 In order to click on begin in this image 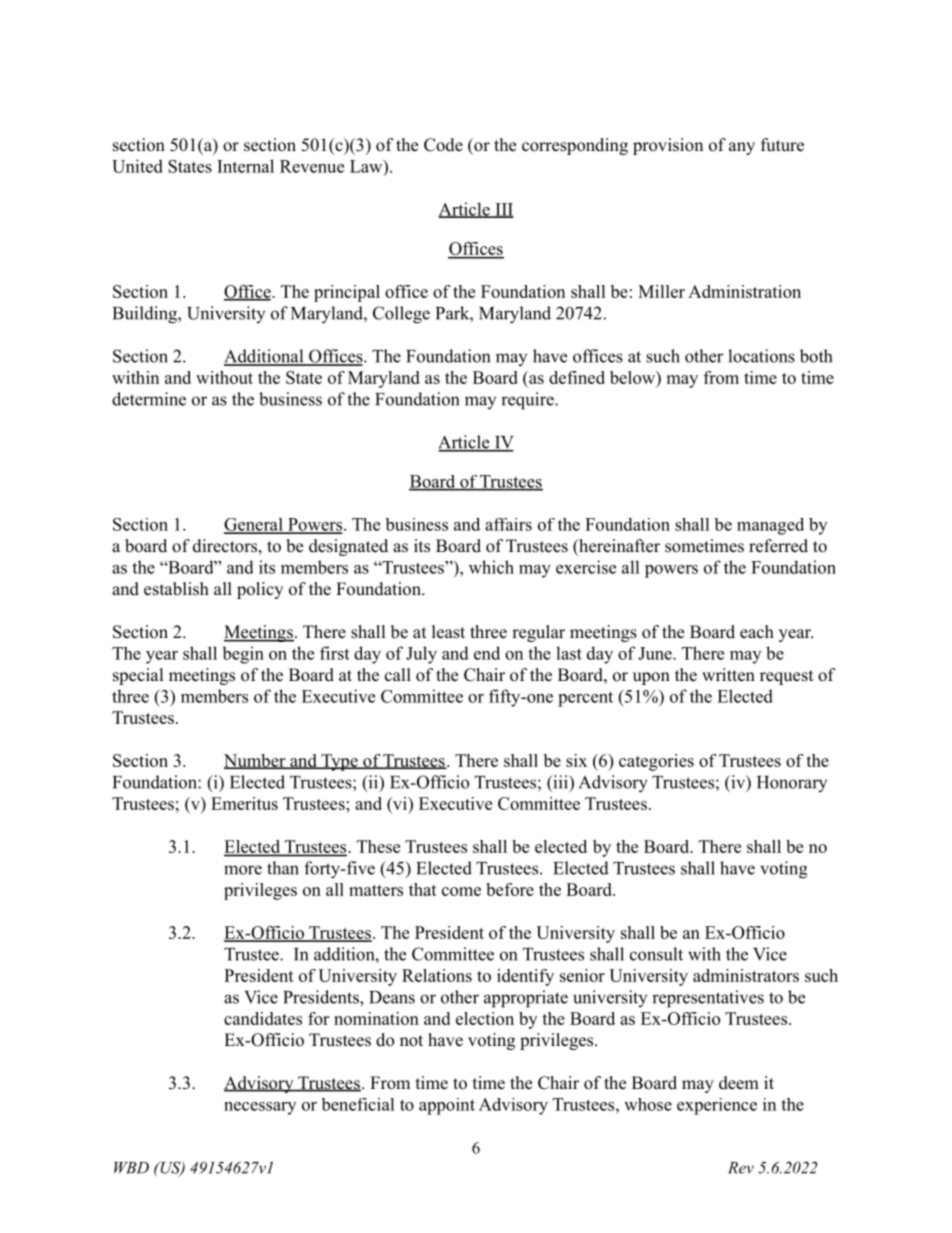, I will do `click(243, 655)`.
